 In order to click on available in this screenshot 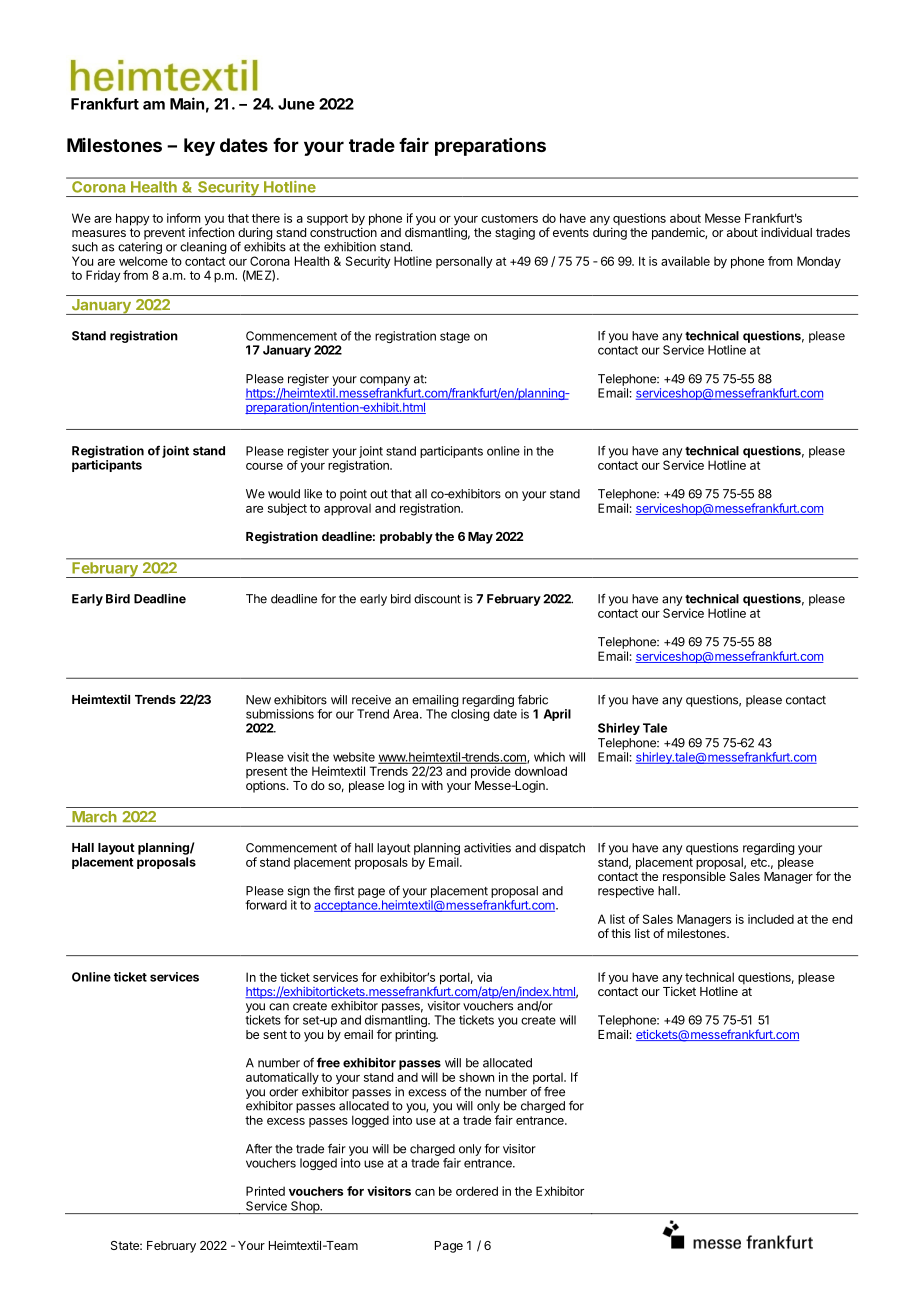, I will do `click(685, 261)`.
